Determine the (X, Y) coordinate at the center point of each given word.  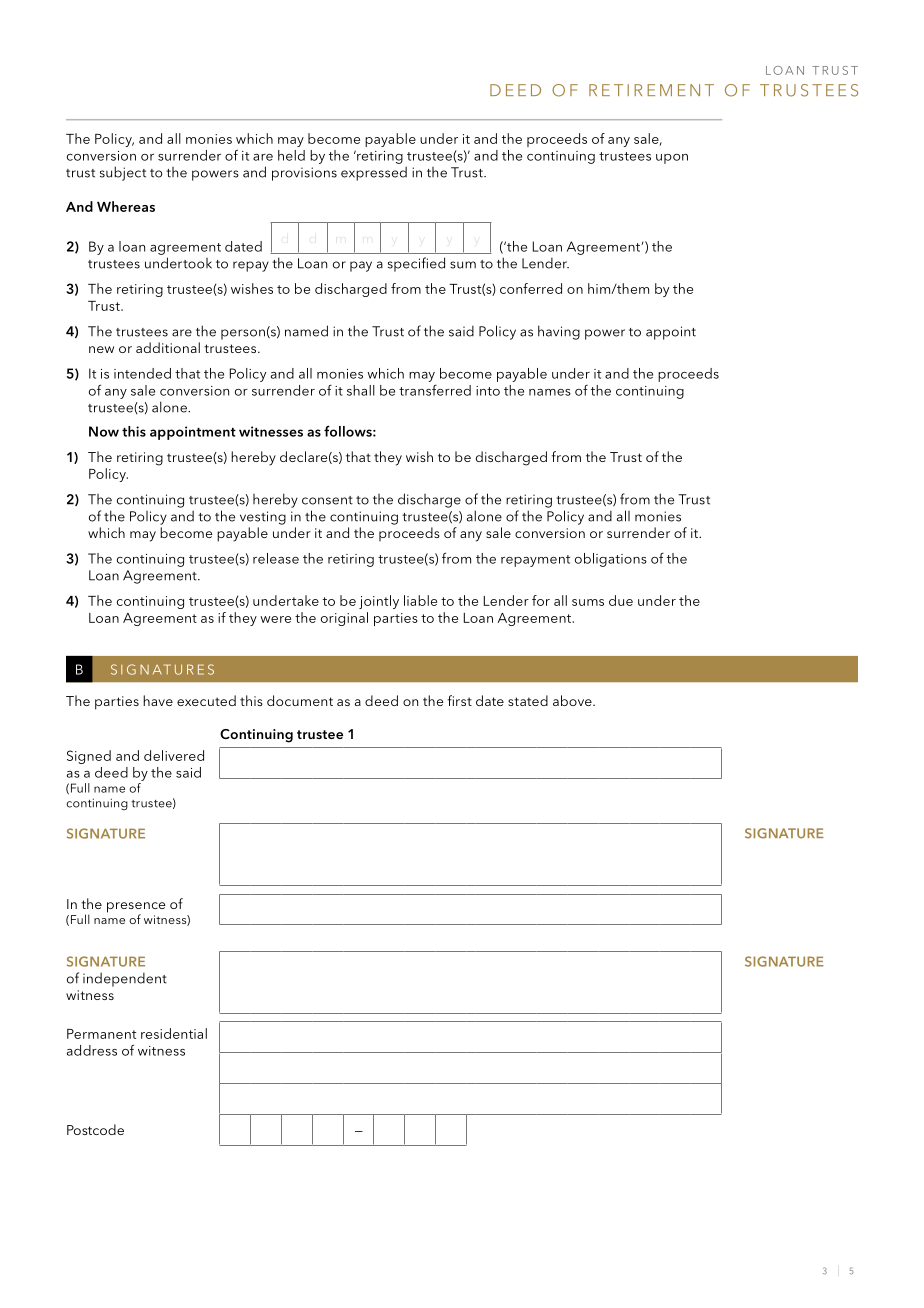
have (158, 700)
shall (361, 390)
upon (672, 159)
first (460, 700)
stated (528, 700)
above (573, 700)
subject (123, 173)
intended (142, 373)
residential (174, 1033)
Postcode (95, 1129)
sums (588, 602)
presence (136, 908)
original (344, 619)
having (559, 332)
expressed (374, 173)
